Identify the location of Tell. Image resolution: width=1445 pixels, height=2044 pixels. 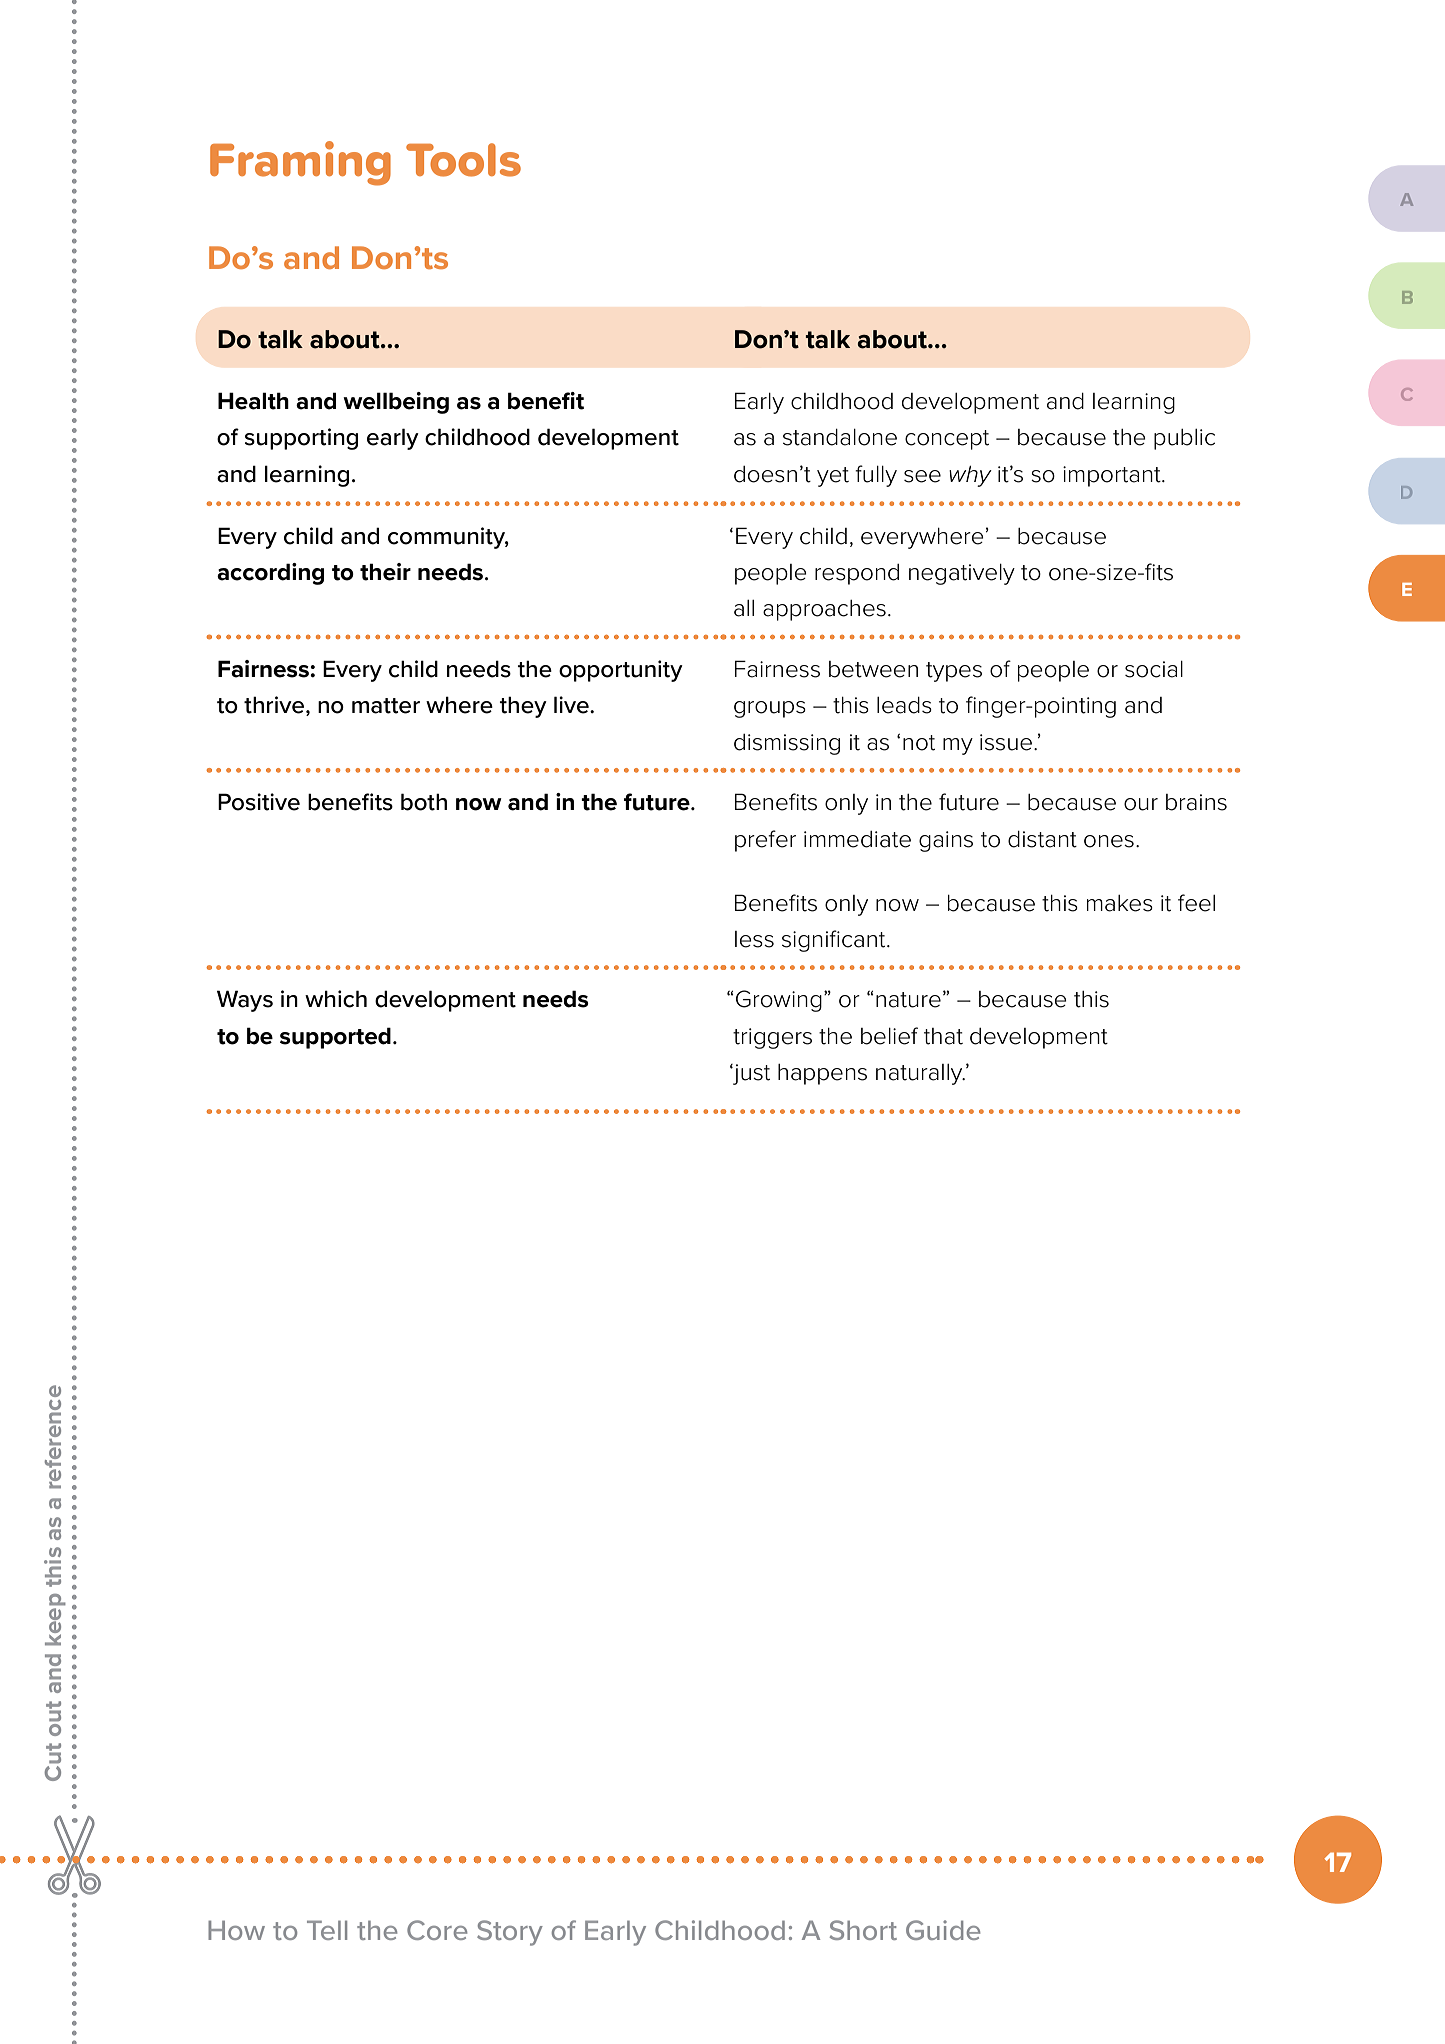
(327, 1930).
